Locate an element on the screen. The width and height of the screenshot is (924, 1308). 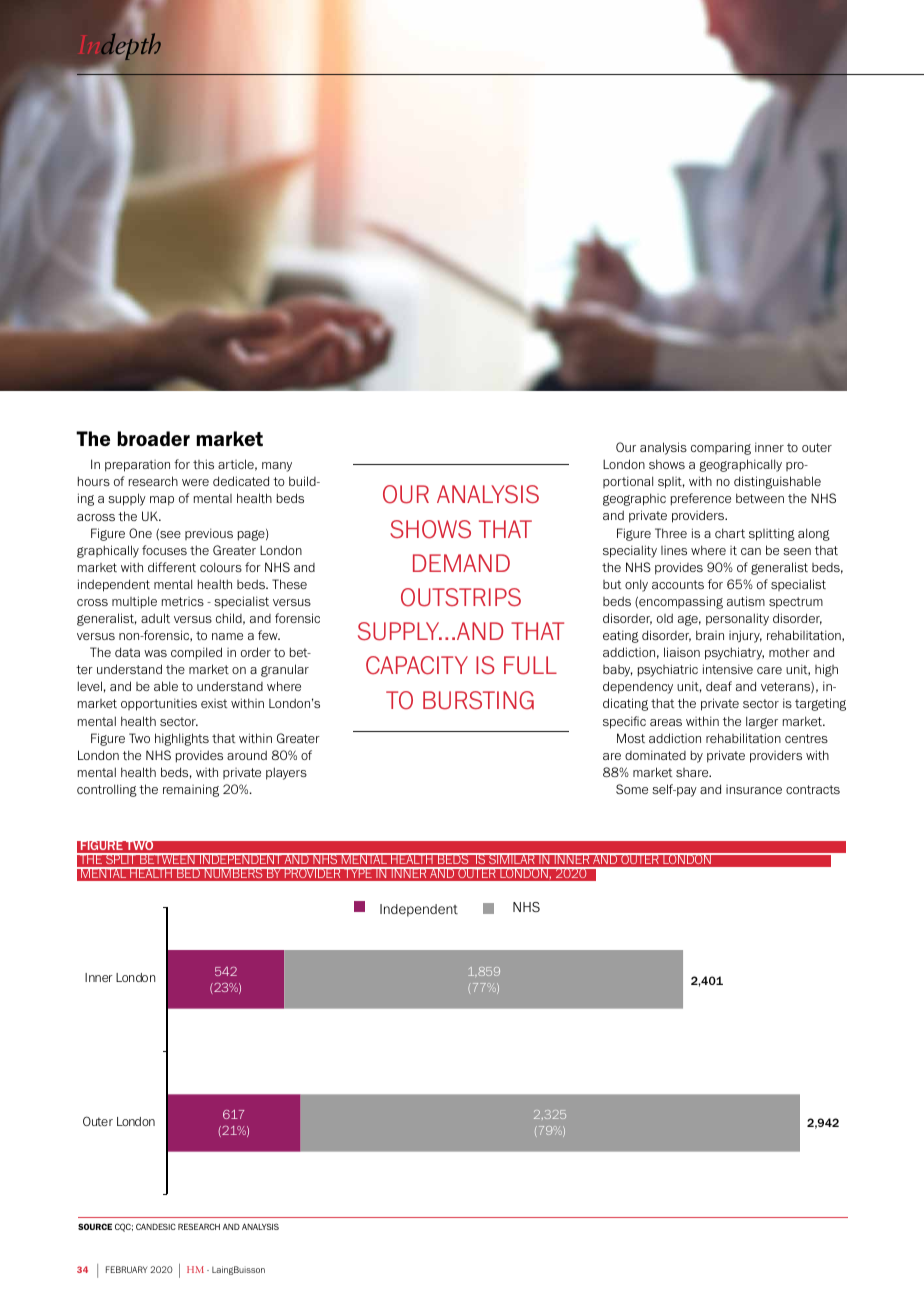
DEMAND is located at coordinates (461, 563).
